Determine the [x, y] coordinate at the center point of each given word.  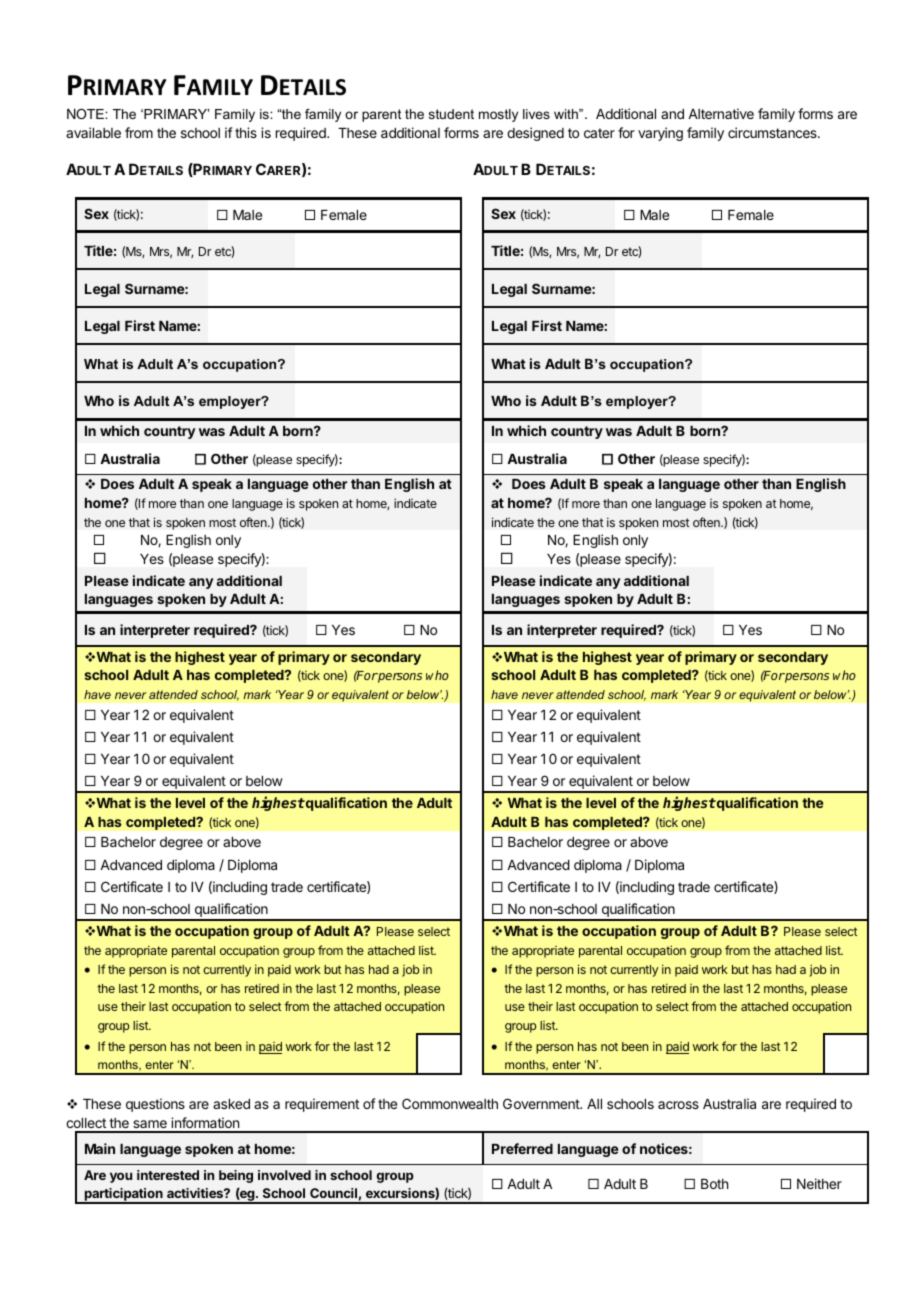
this [246, 132]
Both [714, 1184]
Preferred [522, 1148]
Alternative [721, 113]
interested [168, 1175]
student [451, 114]
